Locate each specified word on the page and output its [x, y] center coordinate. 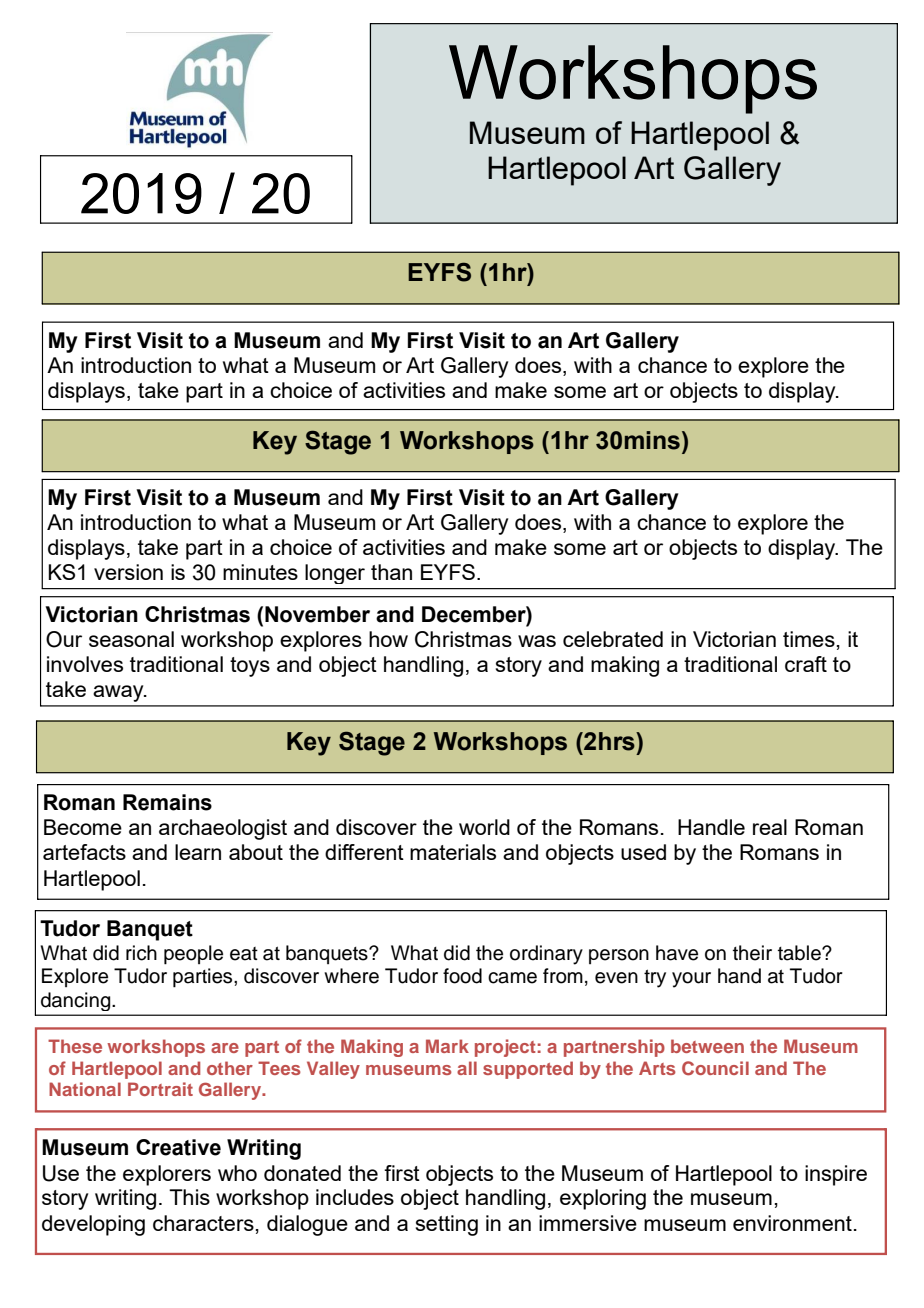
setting [447, 1225]
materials [453, 852]
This [189, 1197]
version [128, 572]
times [809, 639]
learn [198, 852]
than [391, 572]
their [752, 953]
